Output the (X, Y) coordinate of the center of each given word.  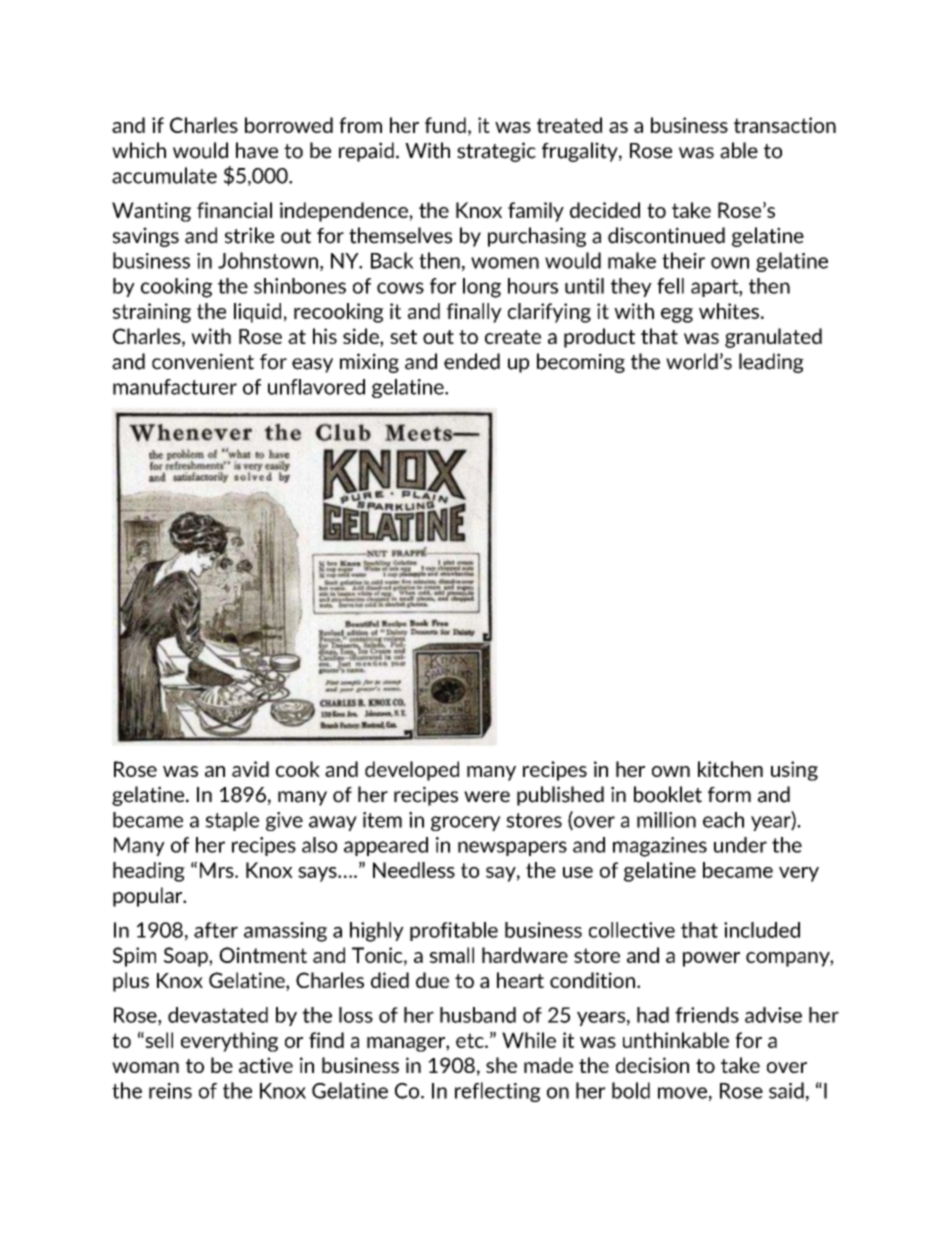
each (723, 820)
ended (472, 361)
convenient (203, 361)
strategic (496, 152)
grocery (466, 823)
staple (232, 821)
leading (771, 363)
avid (250, 769)
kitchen (730, 769)
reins (170, 1091)
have (257, 150)
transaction (785, 125)
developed (412, 771)
